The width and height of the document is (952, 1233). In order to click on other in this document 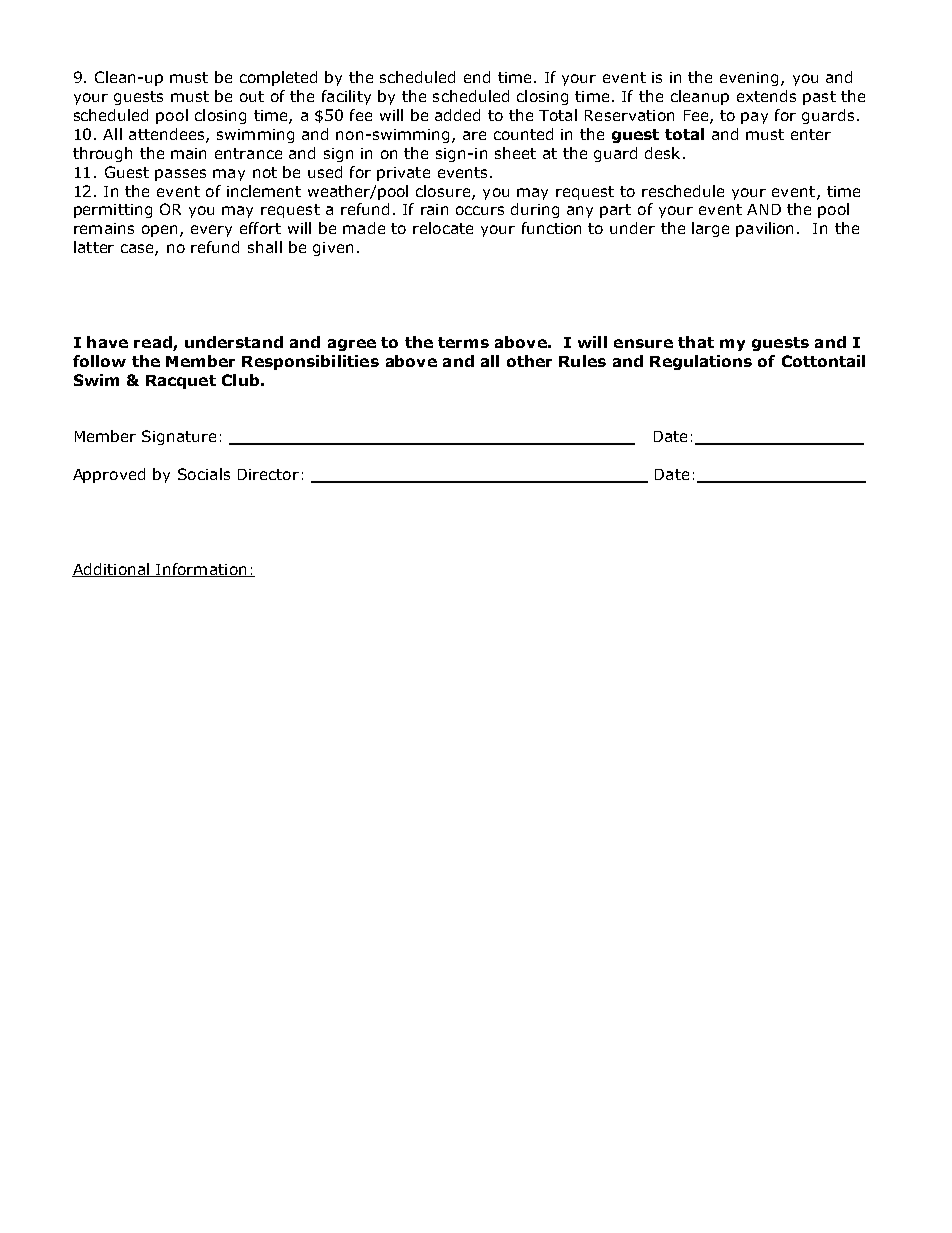, I will do `click(529, 361)`.
